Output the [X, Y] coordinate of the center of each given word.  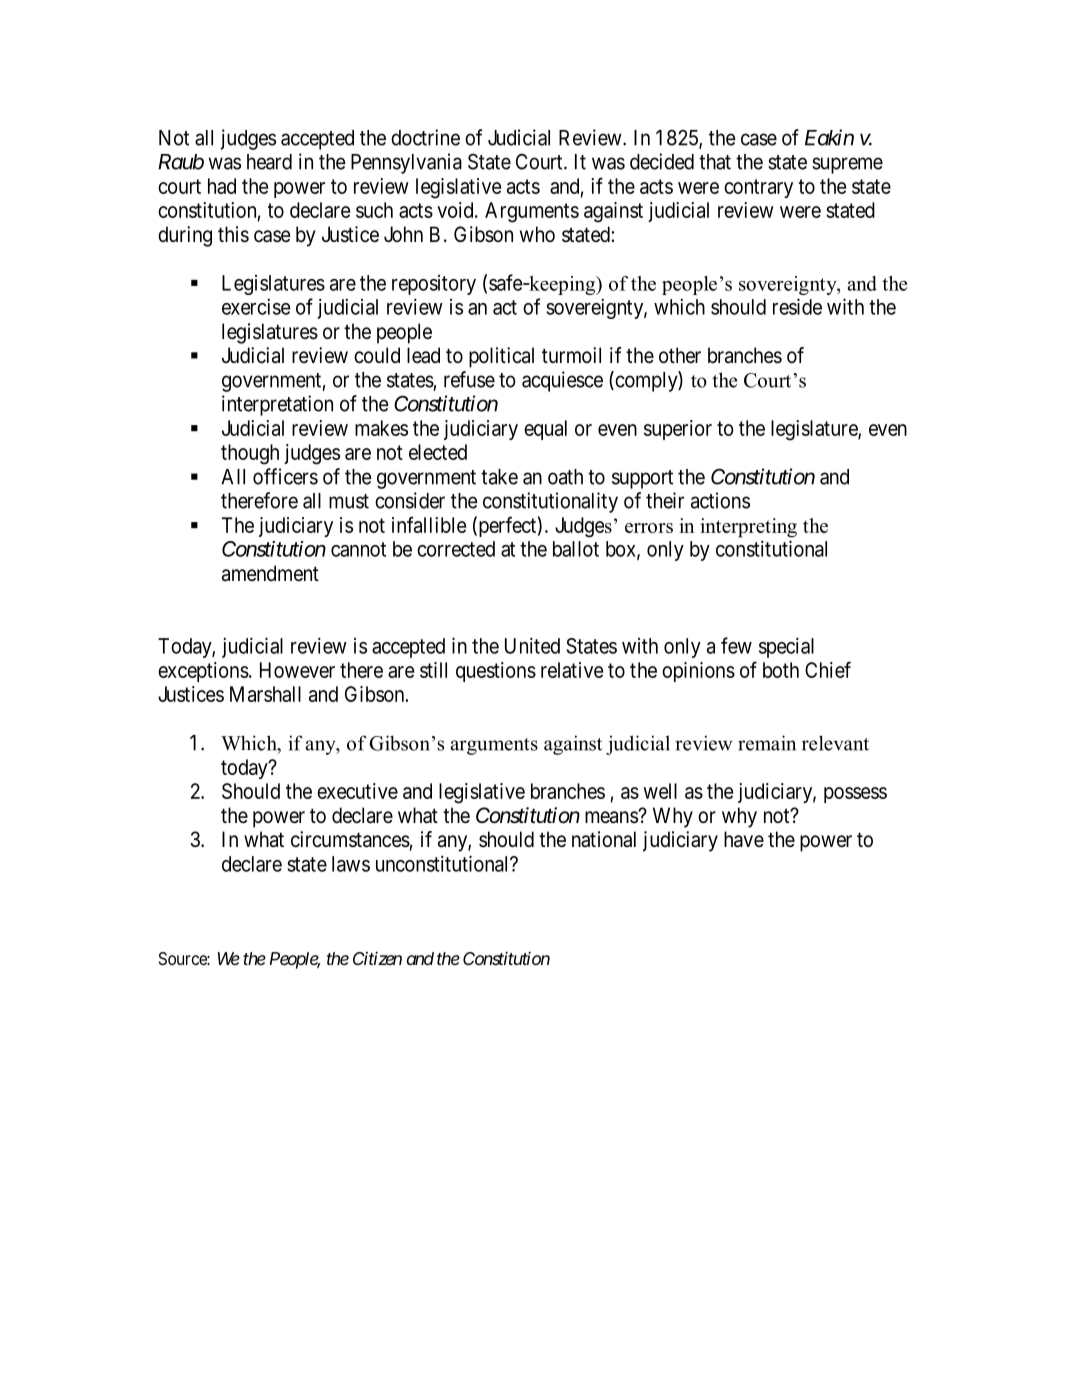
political [501, 357]
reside [797, 306]
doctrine [425, 137]
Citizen [377, 958]
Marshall [265, 694]
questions [496, 672]
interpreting [748, 528]
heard [269, 162]
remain [767, 743]
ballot [576, 549]
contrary [758, 188]
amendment [270, 573]
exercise [256, 307]
